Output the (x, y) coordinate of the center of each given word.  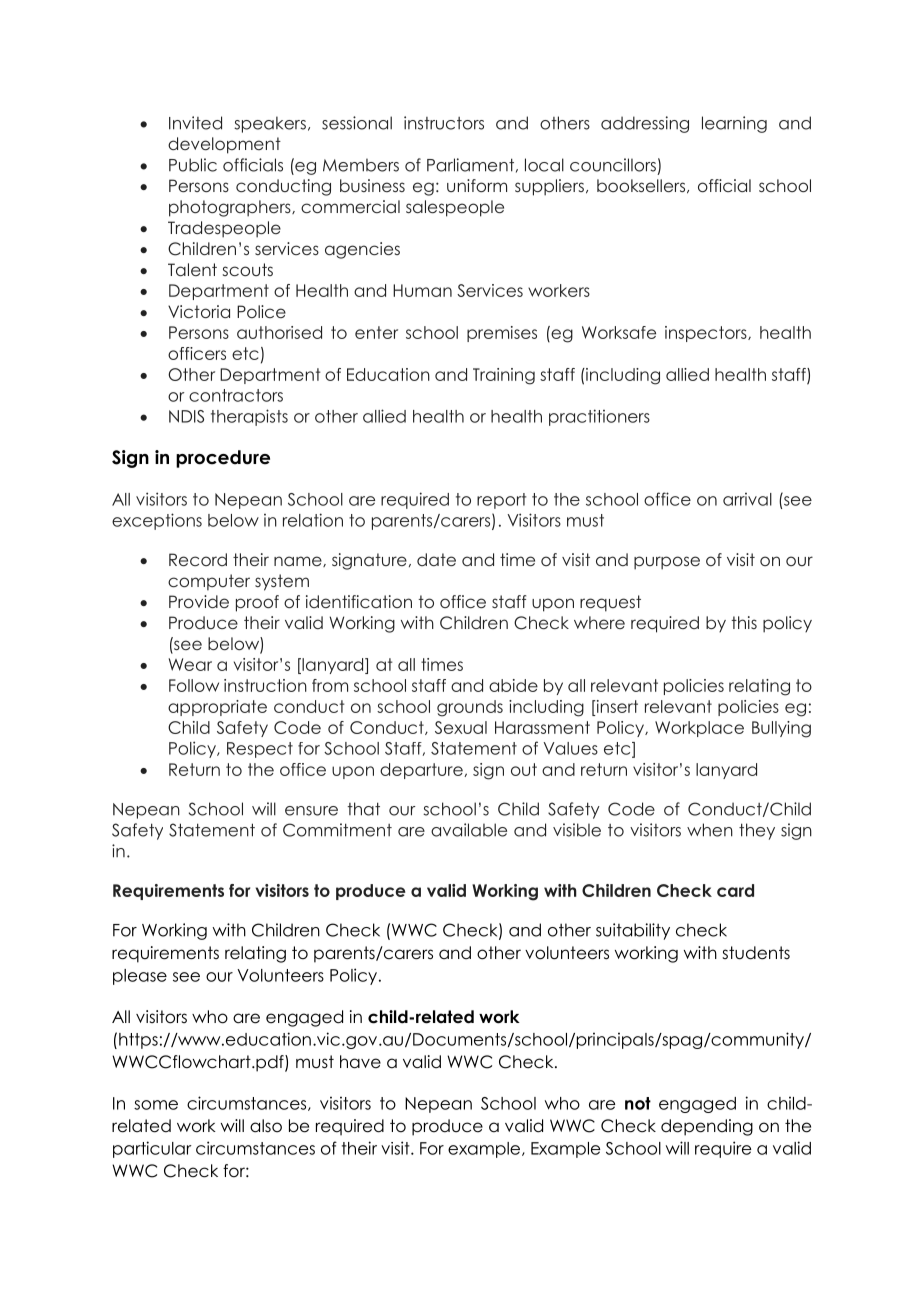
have (360, 1062)
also (266, 1126)
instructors (444, 123)
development (224, 145)
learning (734, 124)
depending (707, 1127)
